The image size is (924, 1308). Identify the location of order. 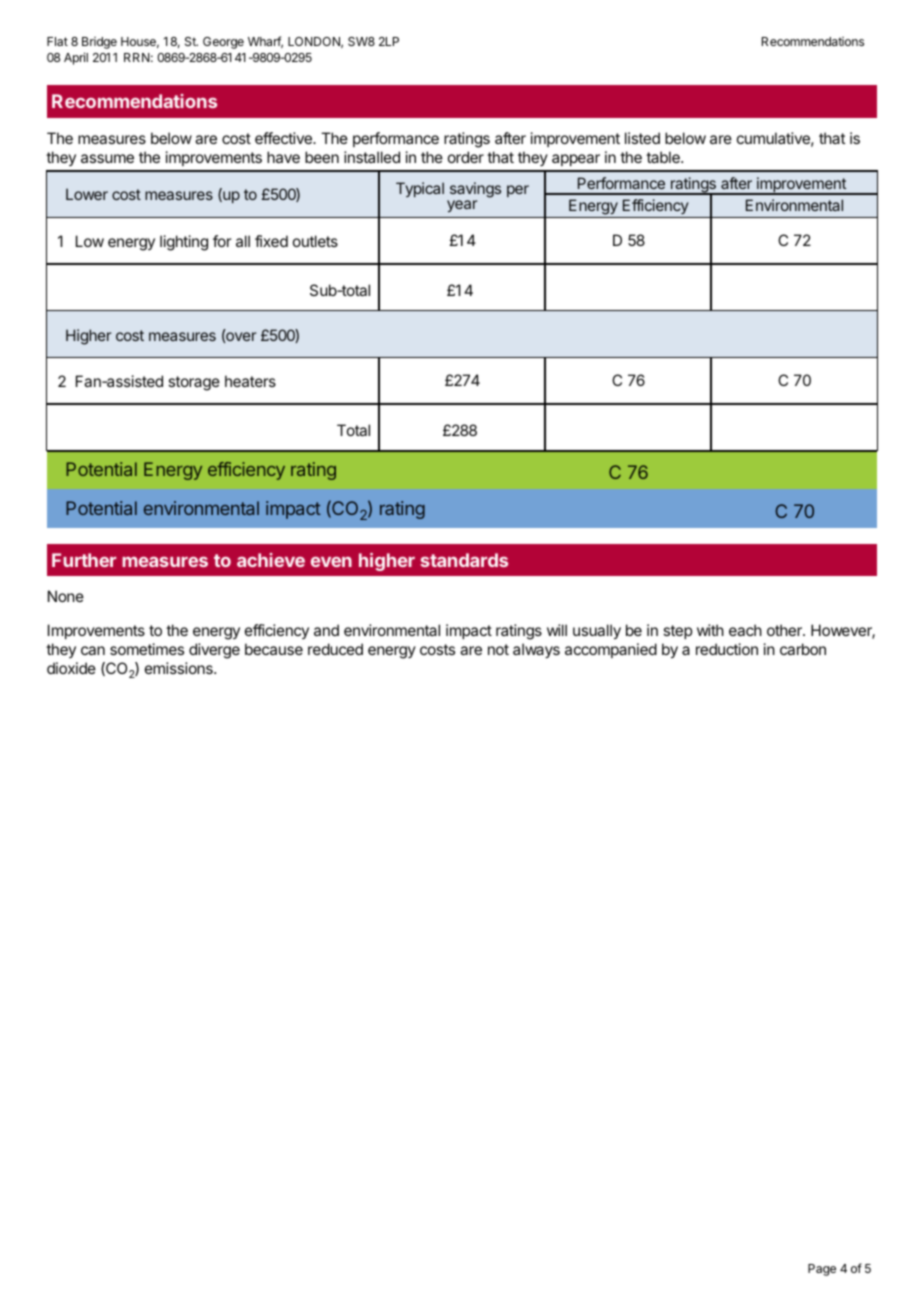
(466, 157).
